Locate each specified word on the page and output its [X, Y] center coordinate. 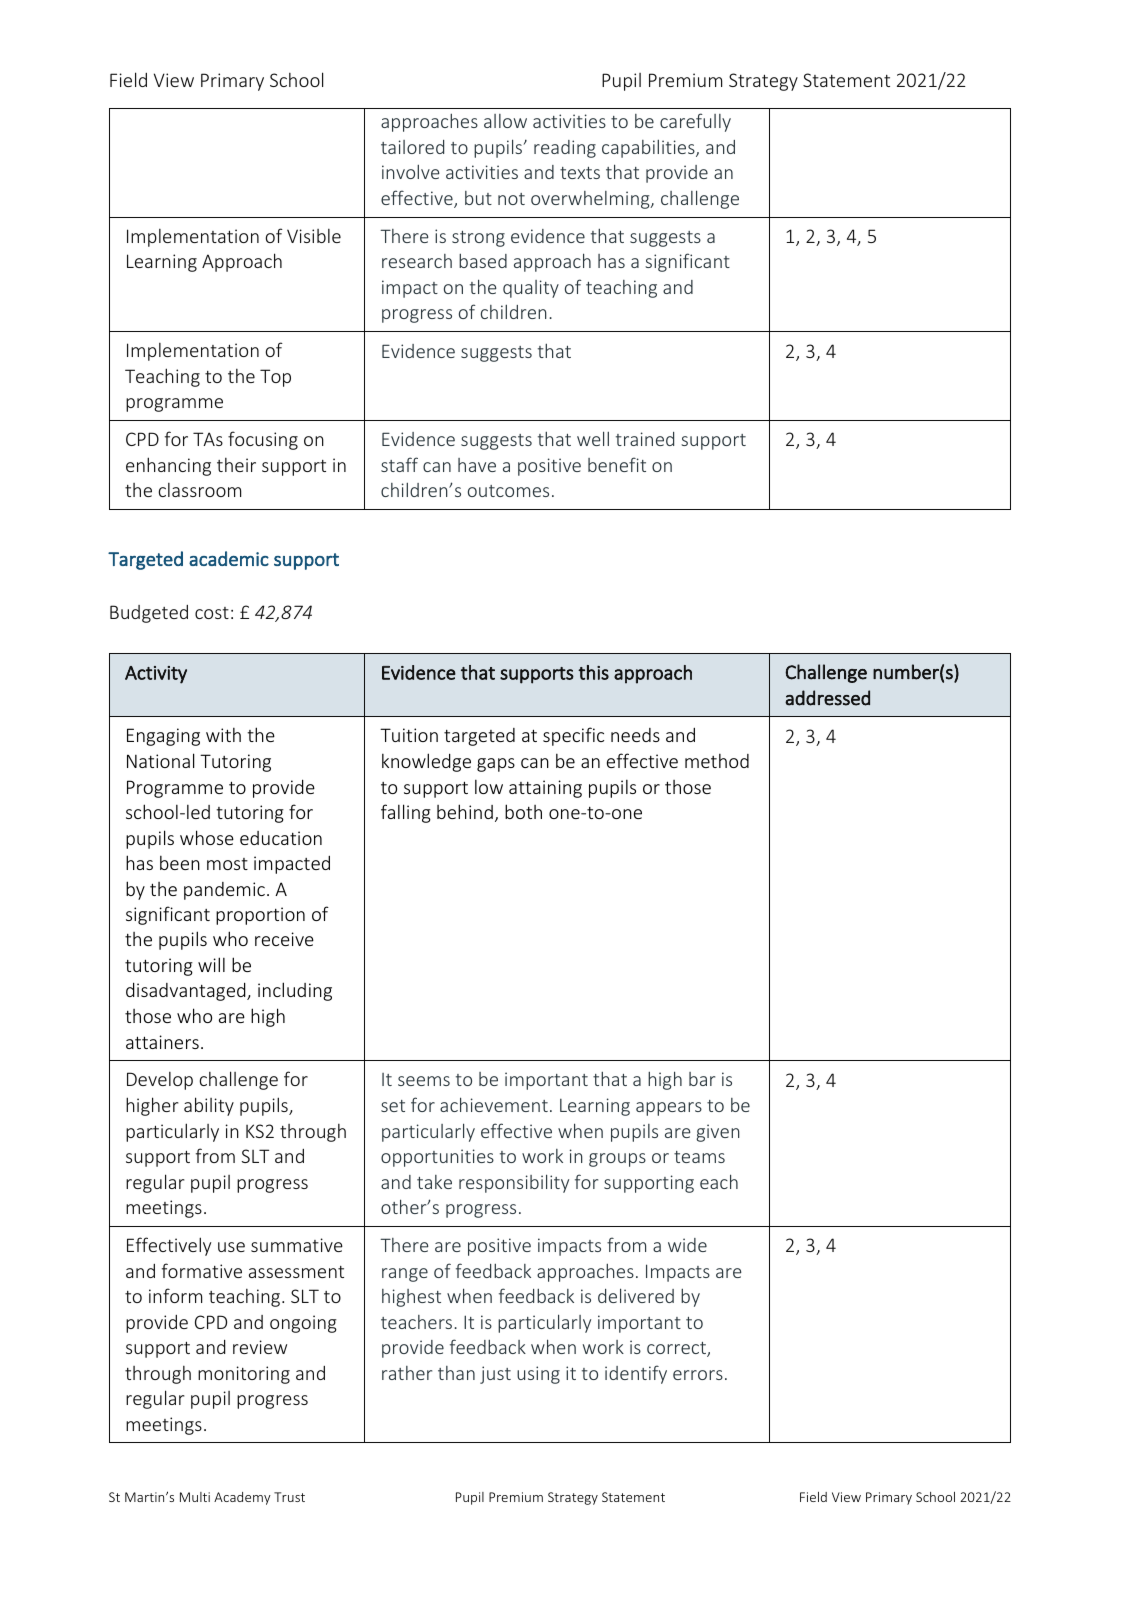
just [495, 1375]
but [478, 198]
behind [465, 811]
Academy [242, 1498]
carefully [695, 122]
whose [207, 837]
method [717, 760]
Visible [314, 236]
